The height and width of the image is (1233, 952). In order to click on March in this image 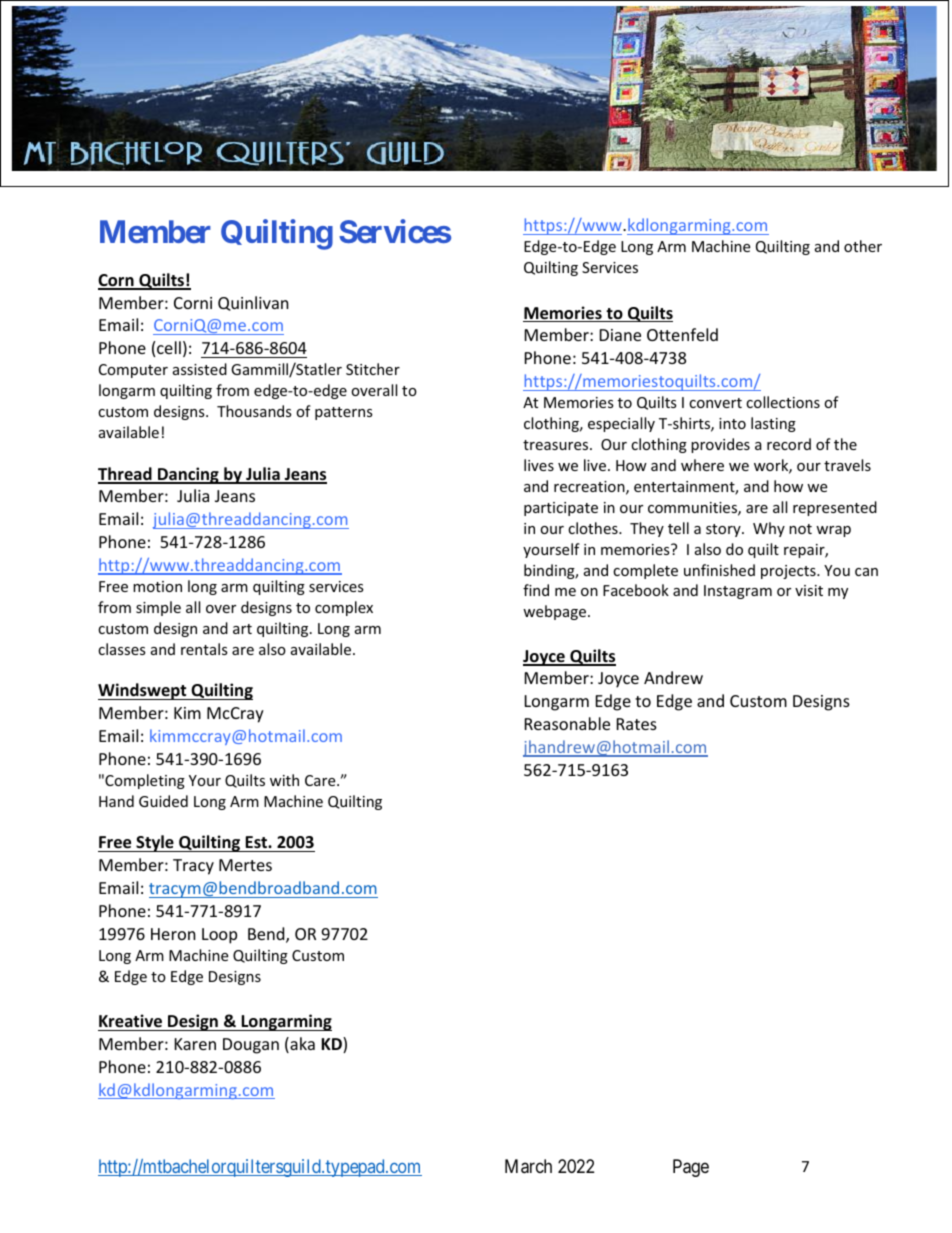, I will do `click(528, 1166)`.
